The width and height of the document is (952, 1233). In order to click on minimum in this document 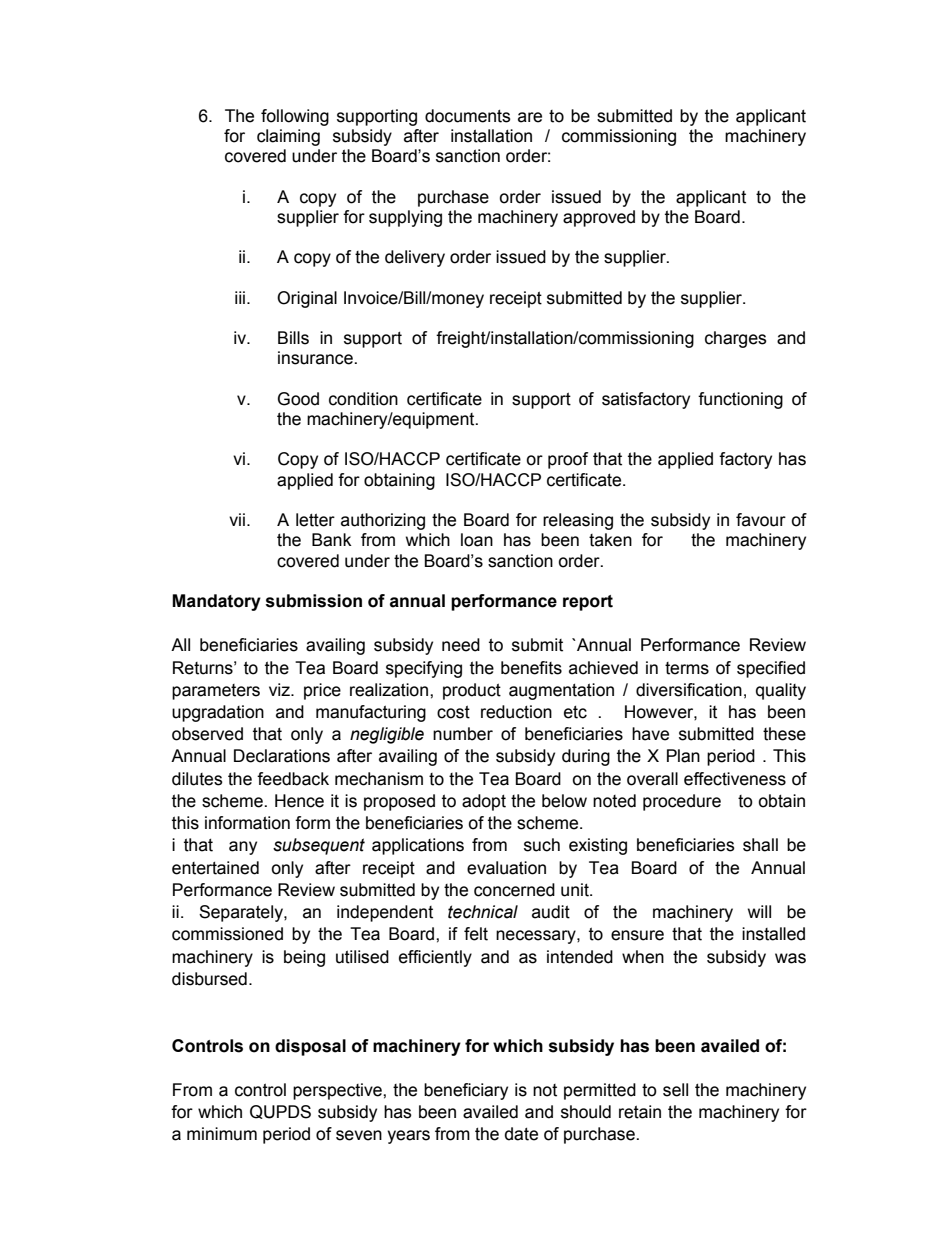, I will do `click(222, 1134)`.
